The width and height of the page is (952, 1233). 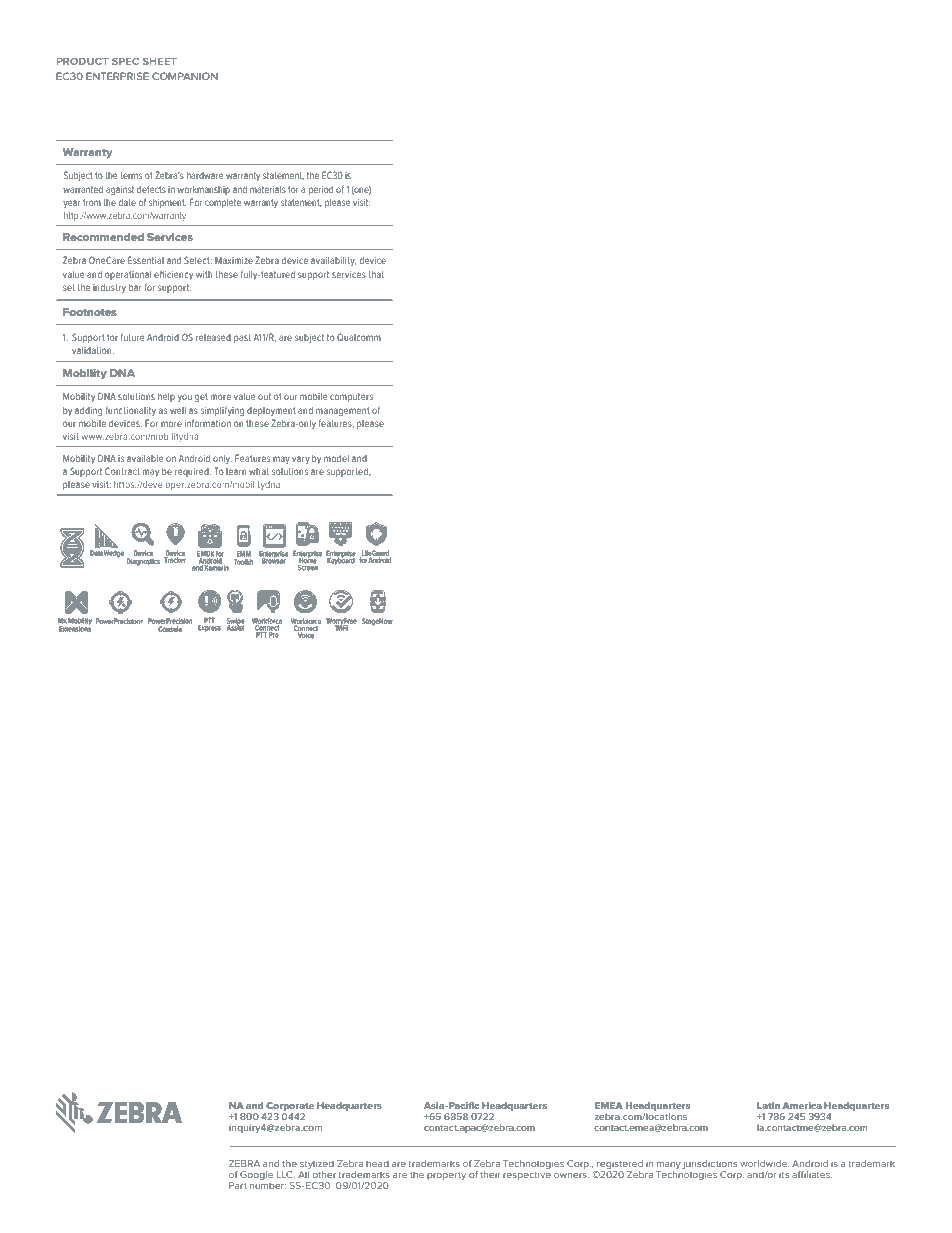 What do you see at coordinates (301, 460) in the page?
I see `vary` at bounding box center [301, 460].
